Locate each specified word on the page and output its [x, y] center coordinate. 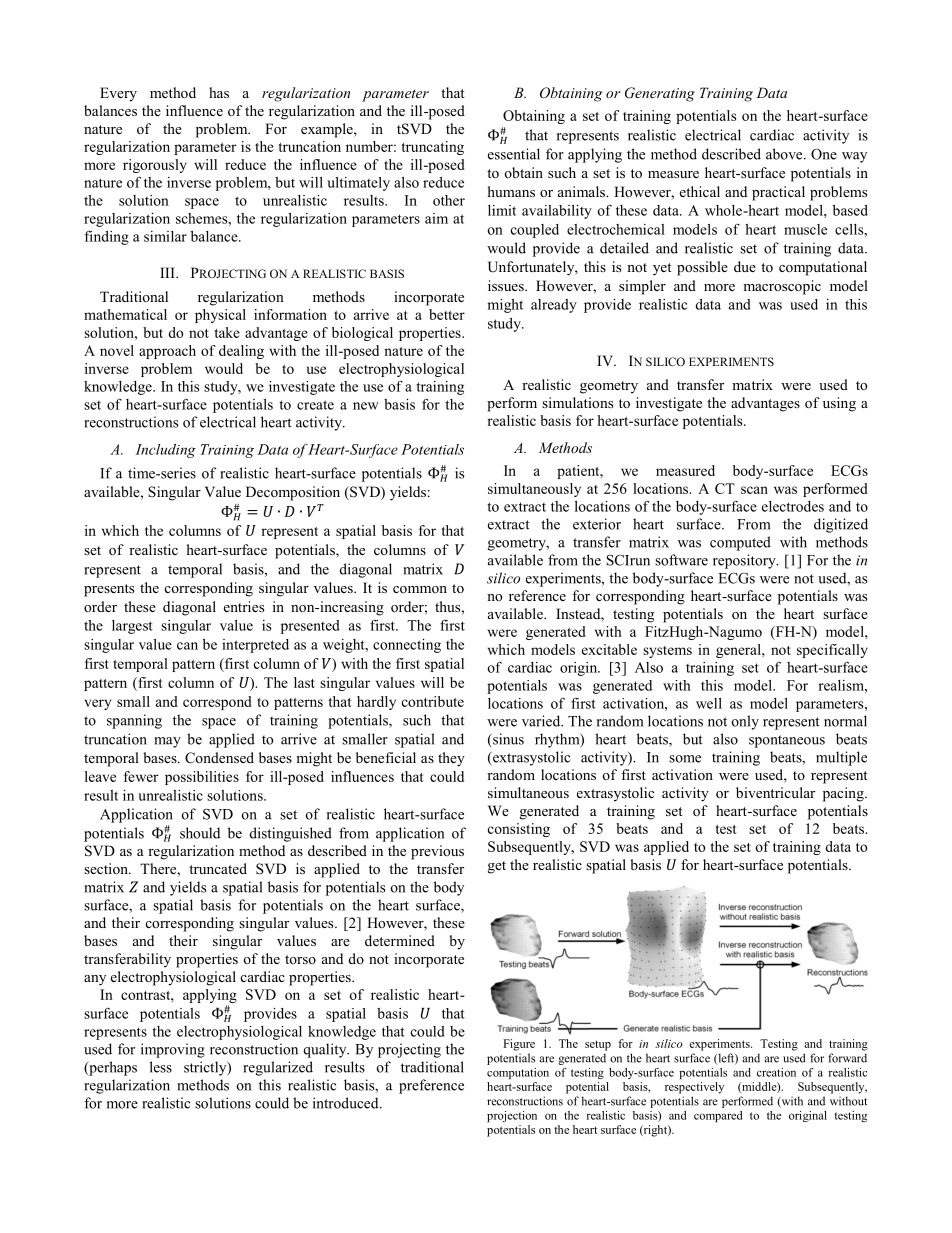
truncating [432, 148]
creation [776, 1072]
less [161, 1067]
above [785, 154]
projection [512, 1116]
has [219, 92]
